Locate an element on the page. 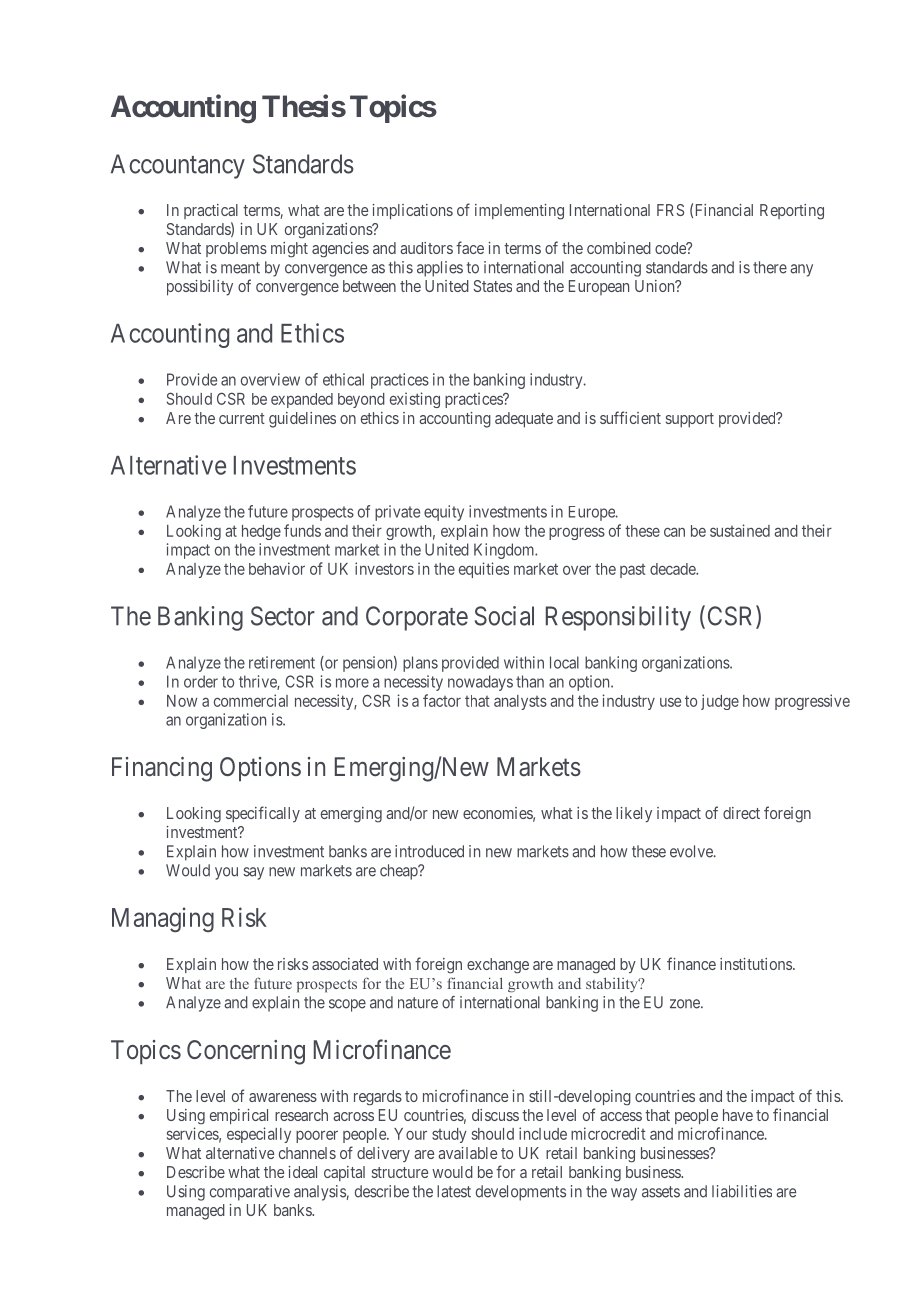 Image resolution: width=924 pixels, height=1308 pixels. commercial is located at coordinates (251, 700).
